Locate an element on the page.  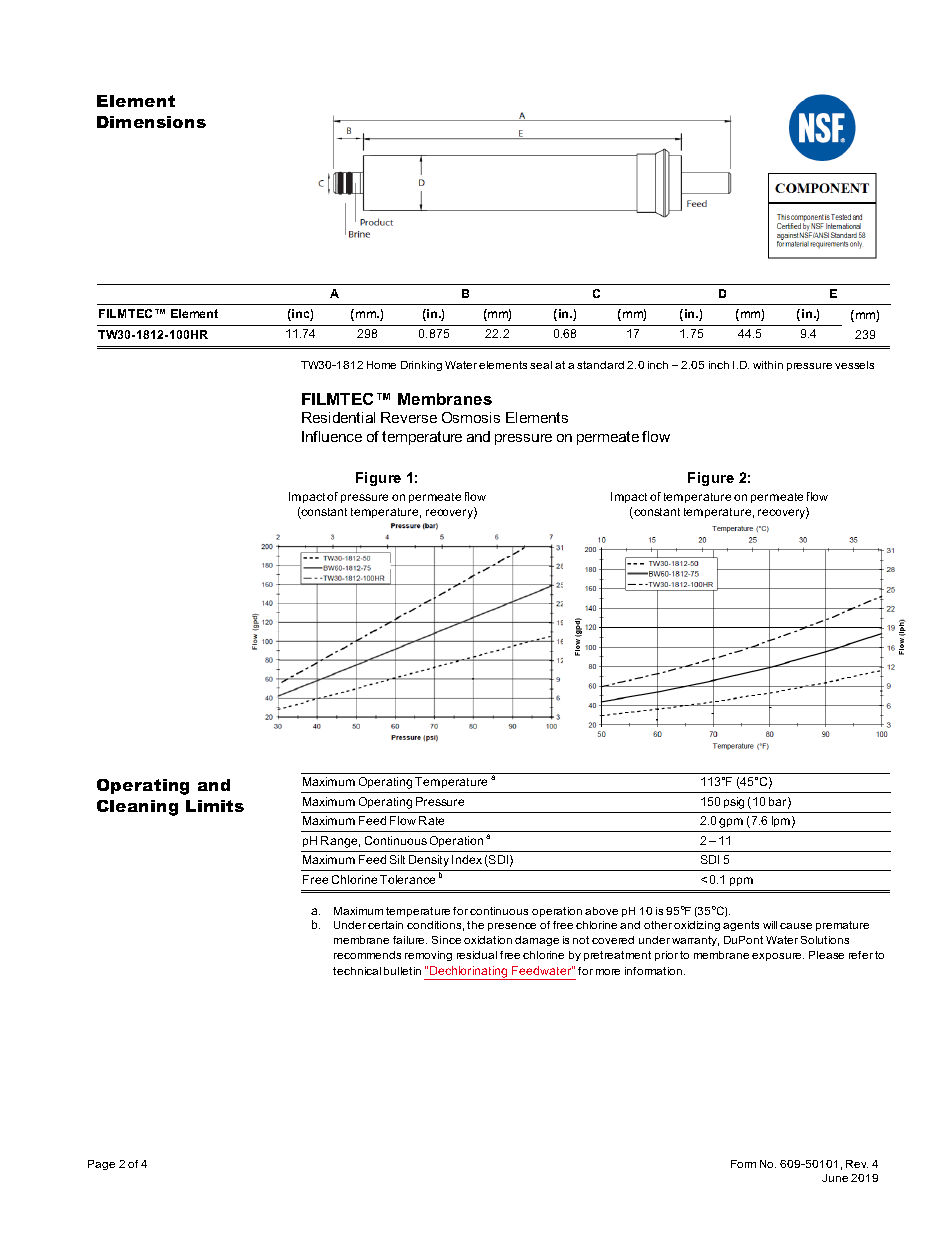
within is located at coordinates (768, 365).
